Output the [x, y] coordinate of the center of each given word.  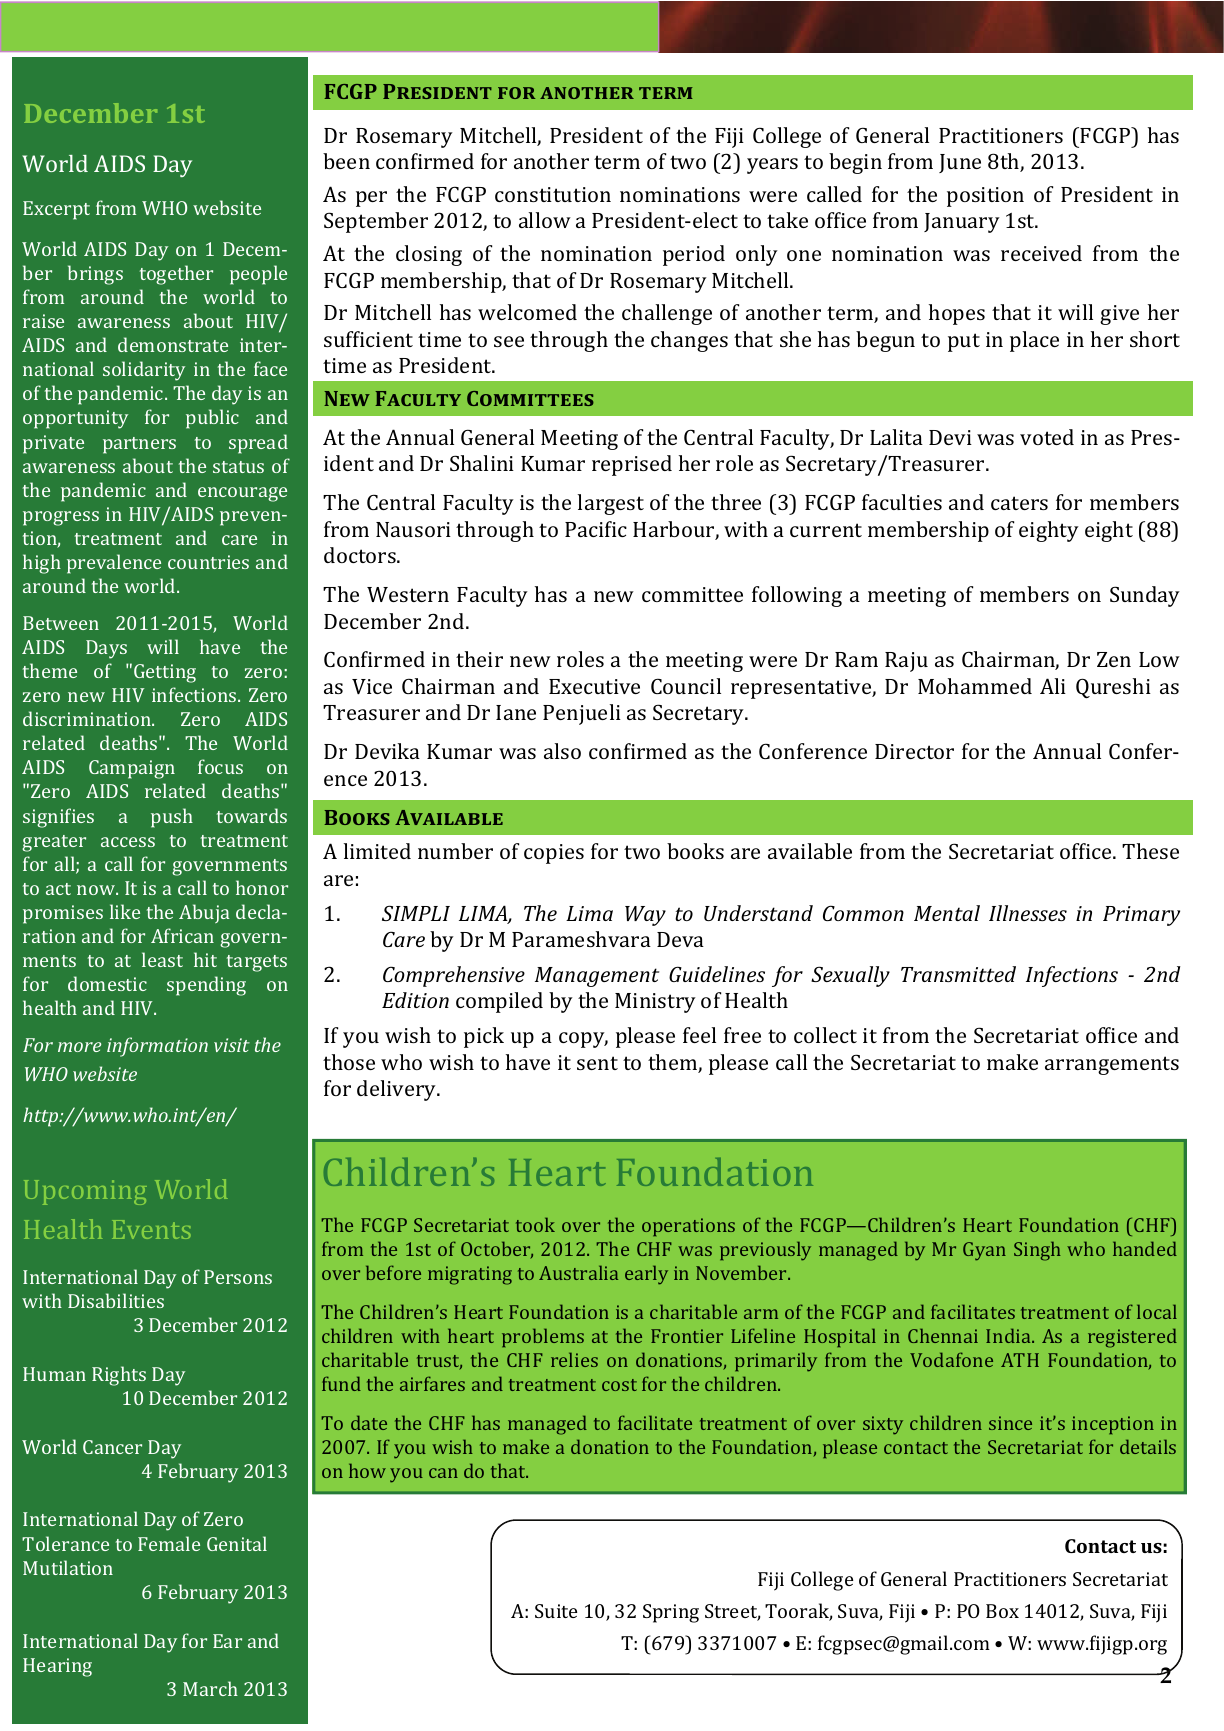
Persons [238, 1277]
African [182, 935]
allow [545, 220]
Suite [556, 1611]
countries [208, 562]
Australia [578, 1272]
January [962, 223]
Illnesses [1028, 913]
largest [611, 504]
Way [645, 916]
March [210, 1688]
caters [1019, 503]
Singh [1037, 1251]
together [176, 275]
